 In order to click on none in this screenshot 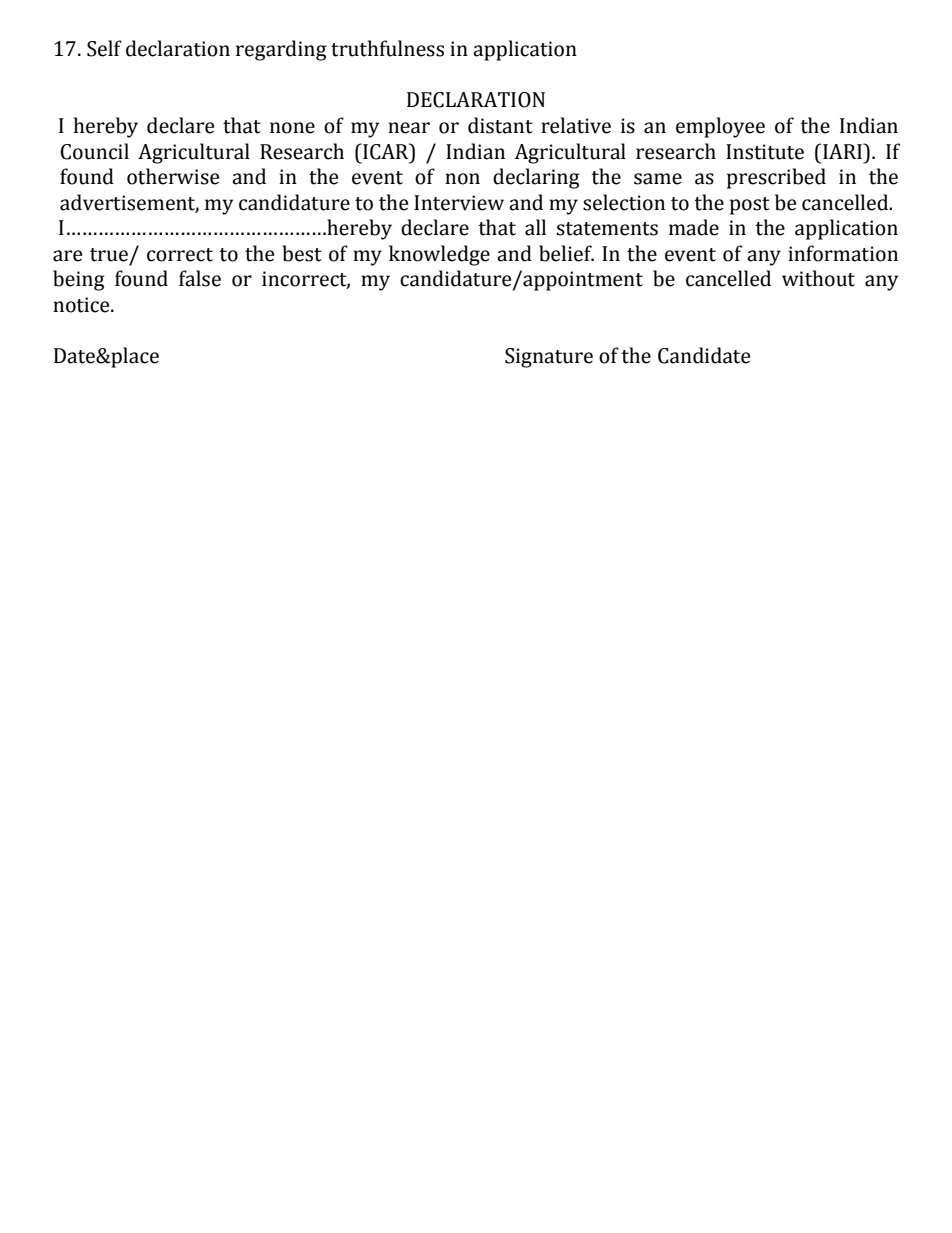, I will do `click(292, 128)`.
